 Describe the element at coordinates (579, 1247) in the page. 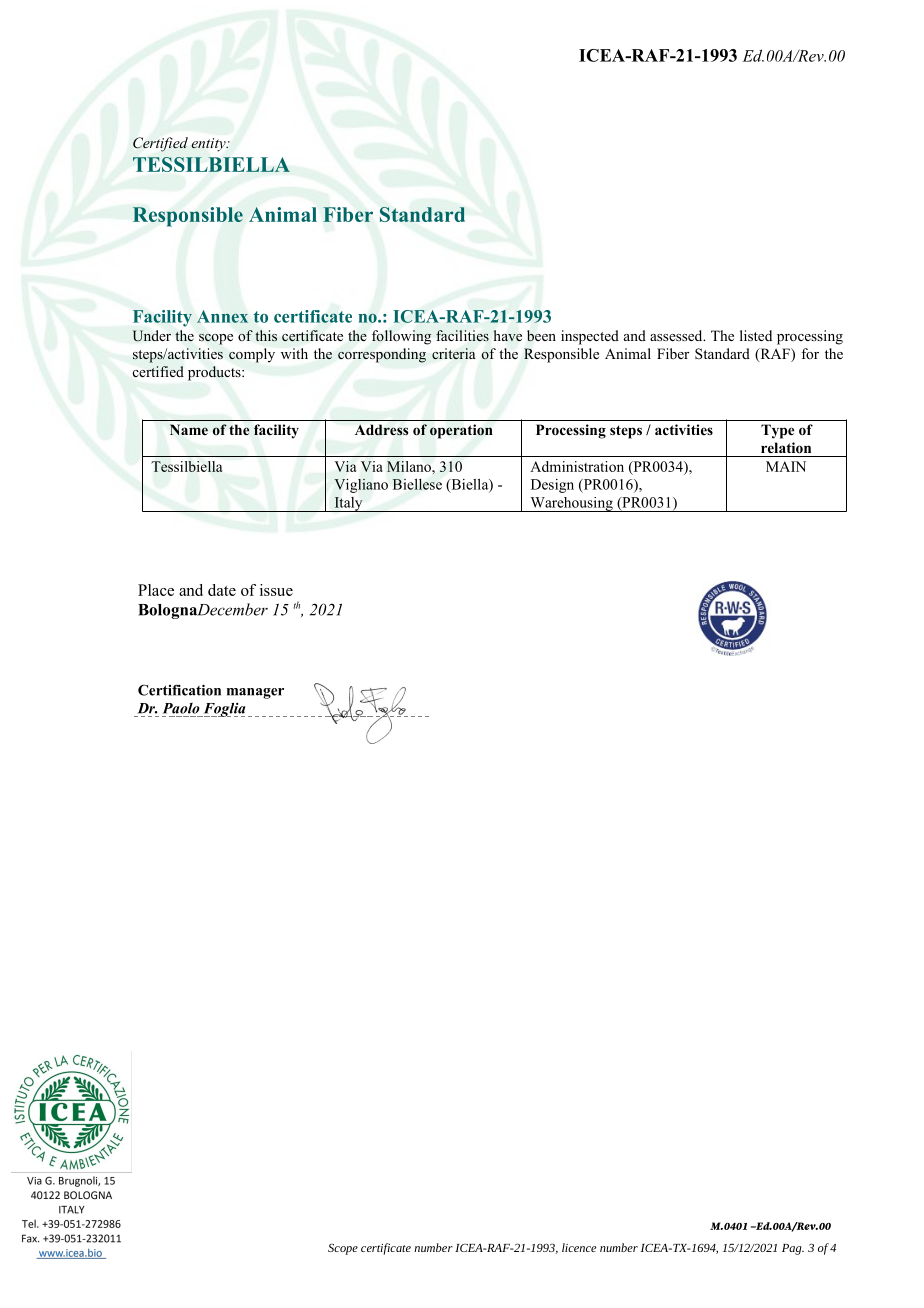

I see `licence` at that location.
